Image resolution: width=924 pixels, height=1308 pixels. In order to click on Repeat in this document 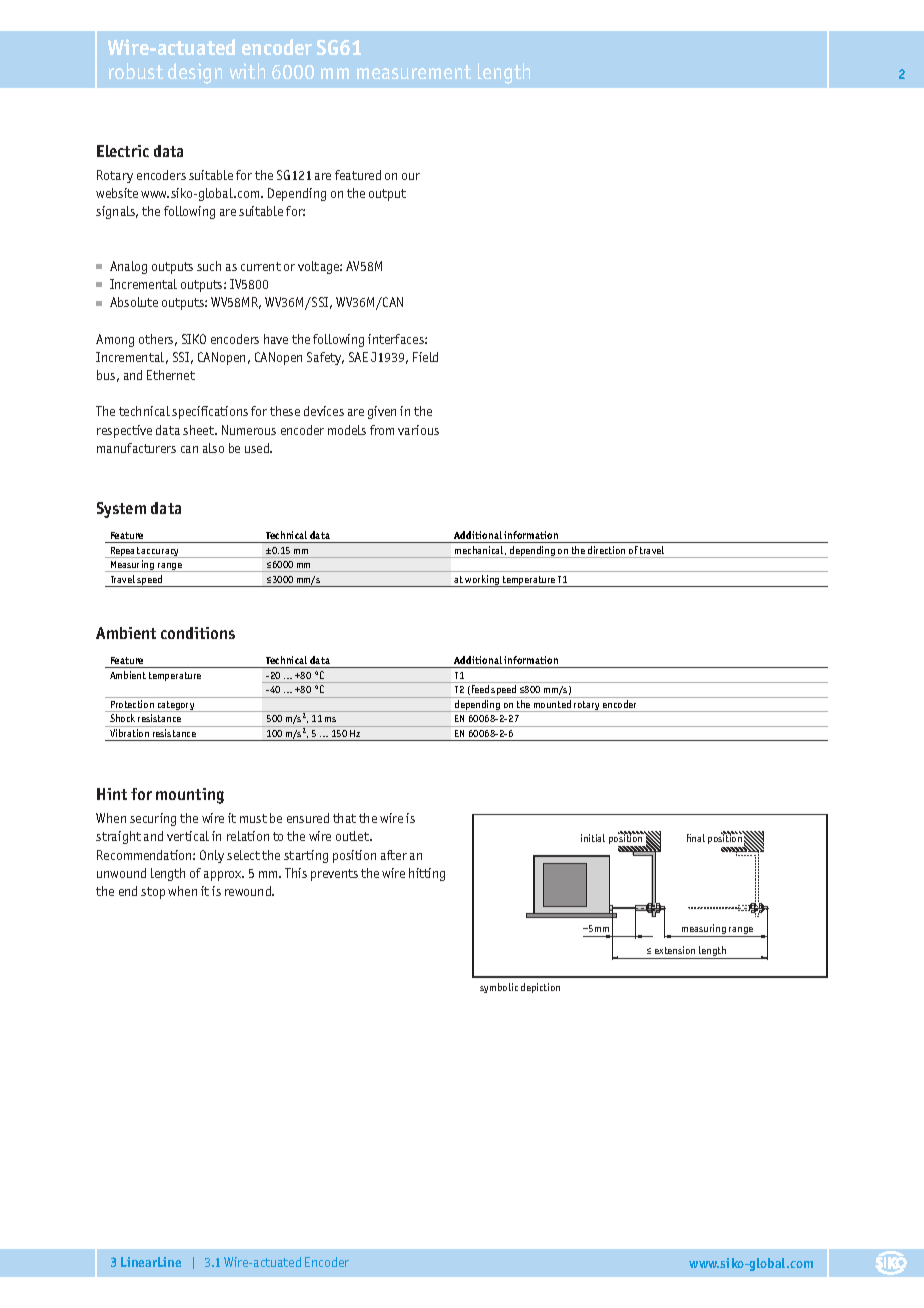, I will do `click(125, 552)`.
